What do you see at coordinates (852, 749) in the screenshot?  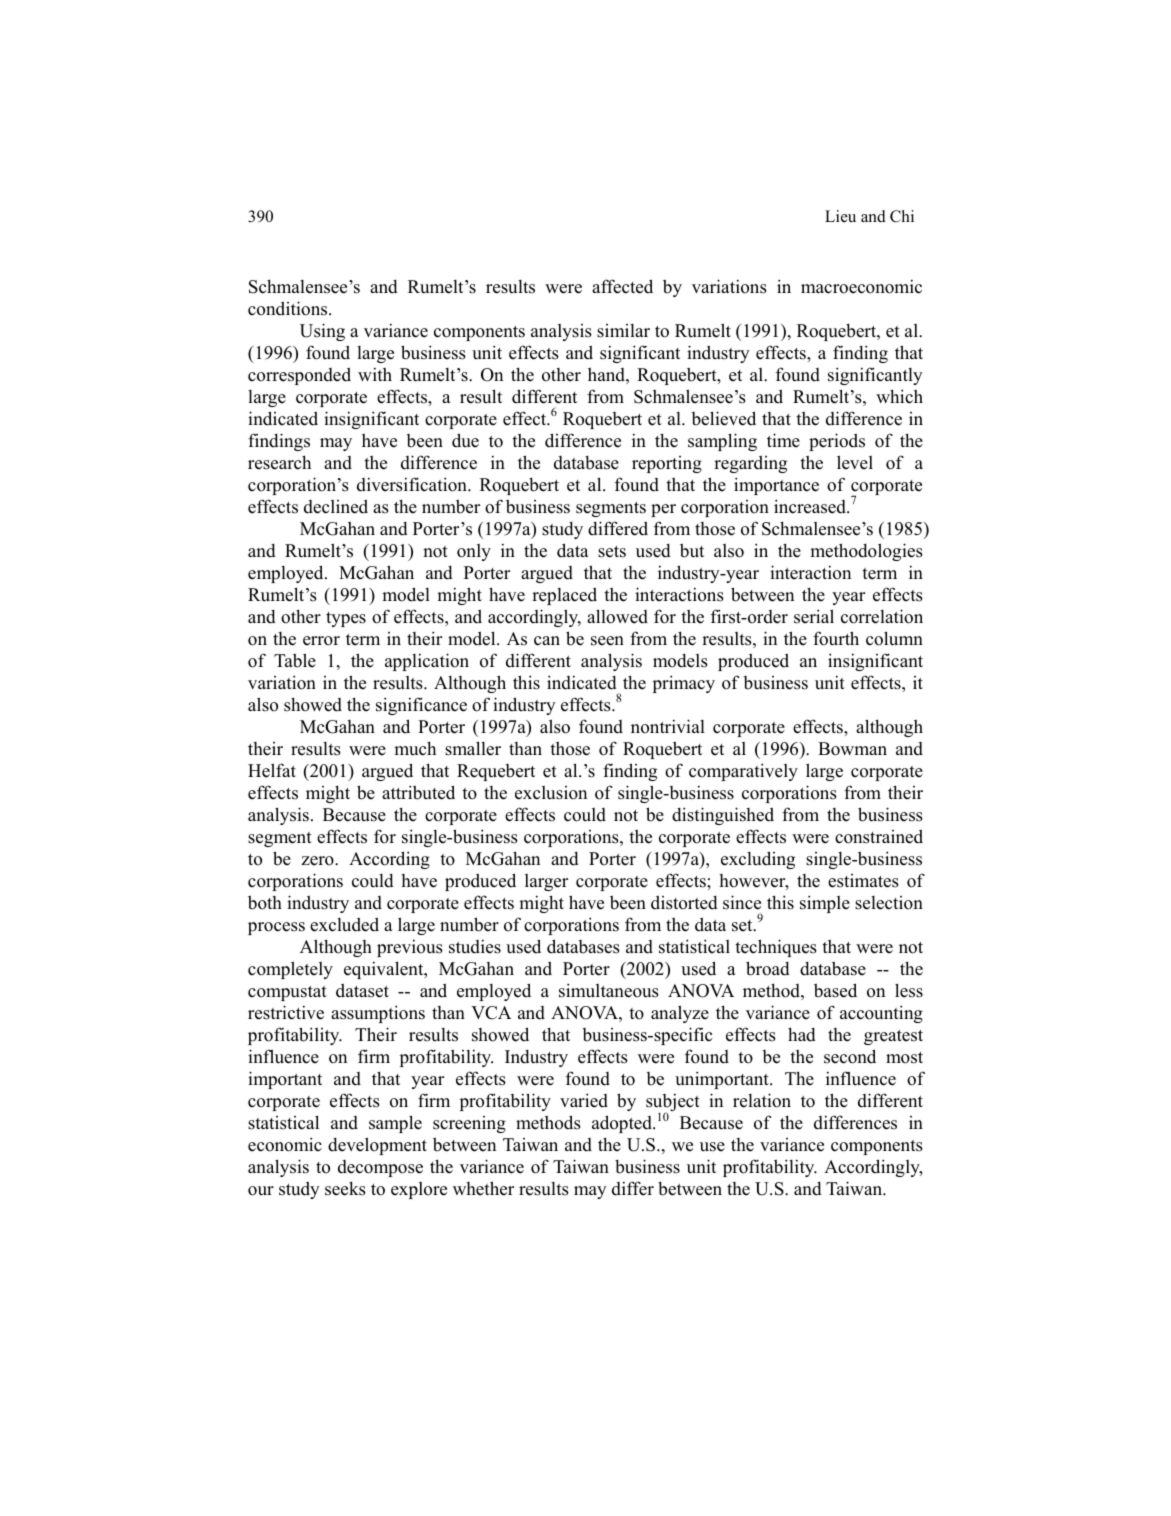 I see `Bowman` at bounding box center [852, 749].
